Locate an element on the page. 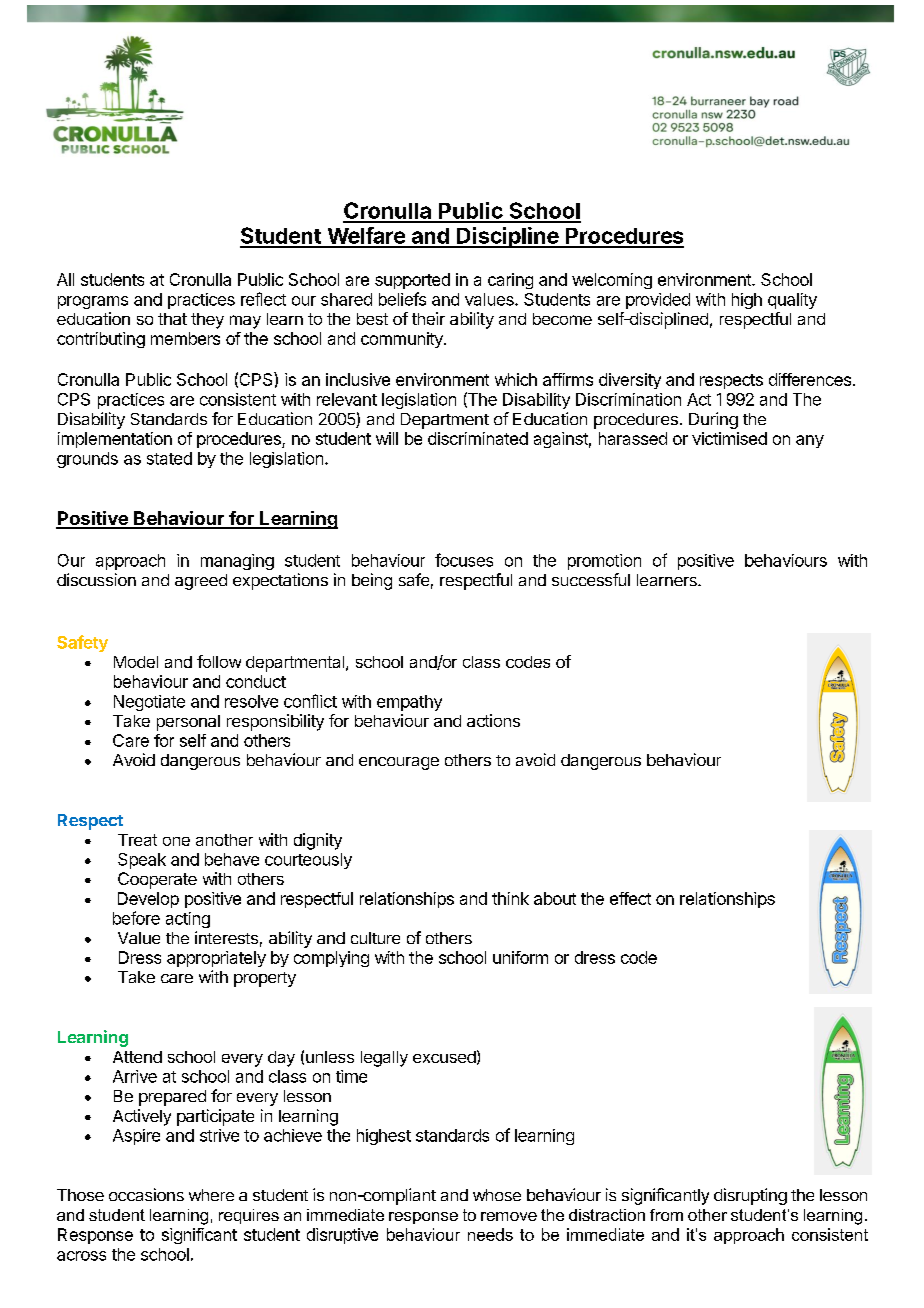  effect is located at coordinates (630, 898).
